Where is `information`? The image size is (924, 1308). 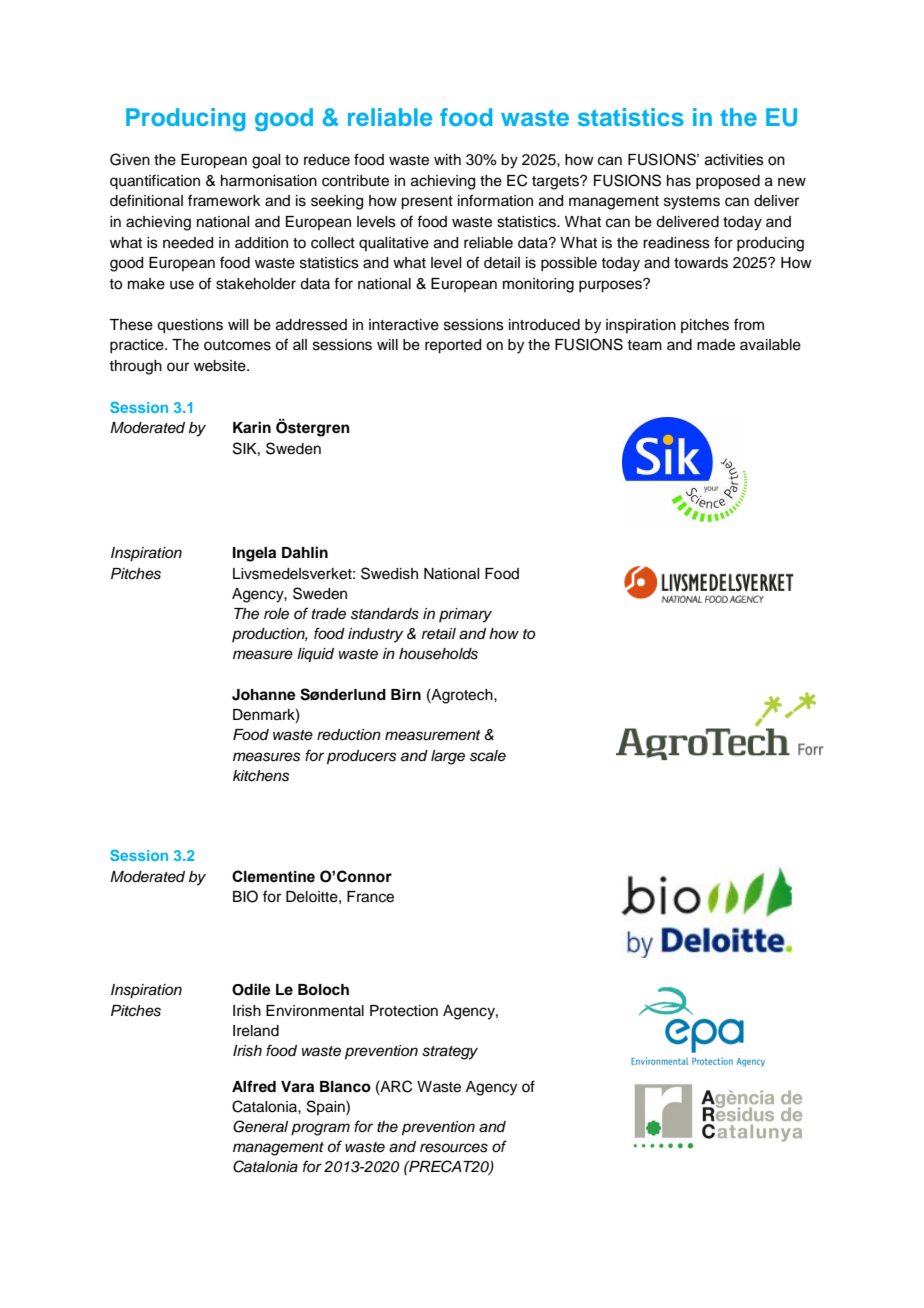 information is located at coordinates (495, 200).
